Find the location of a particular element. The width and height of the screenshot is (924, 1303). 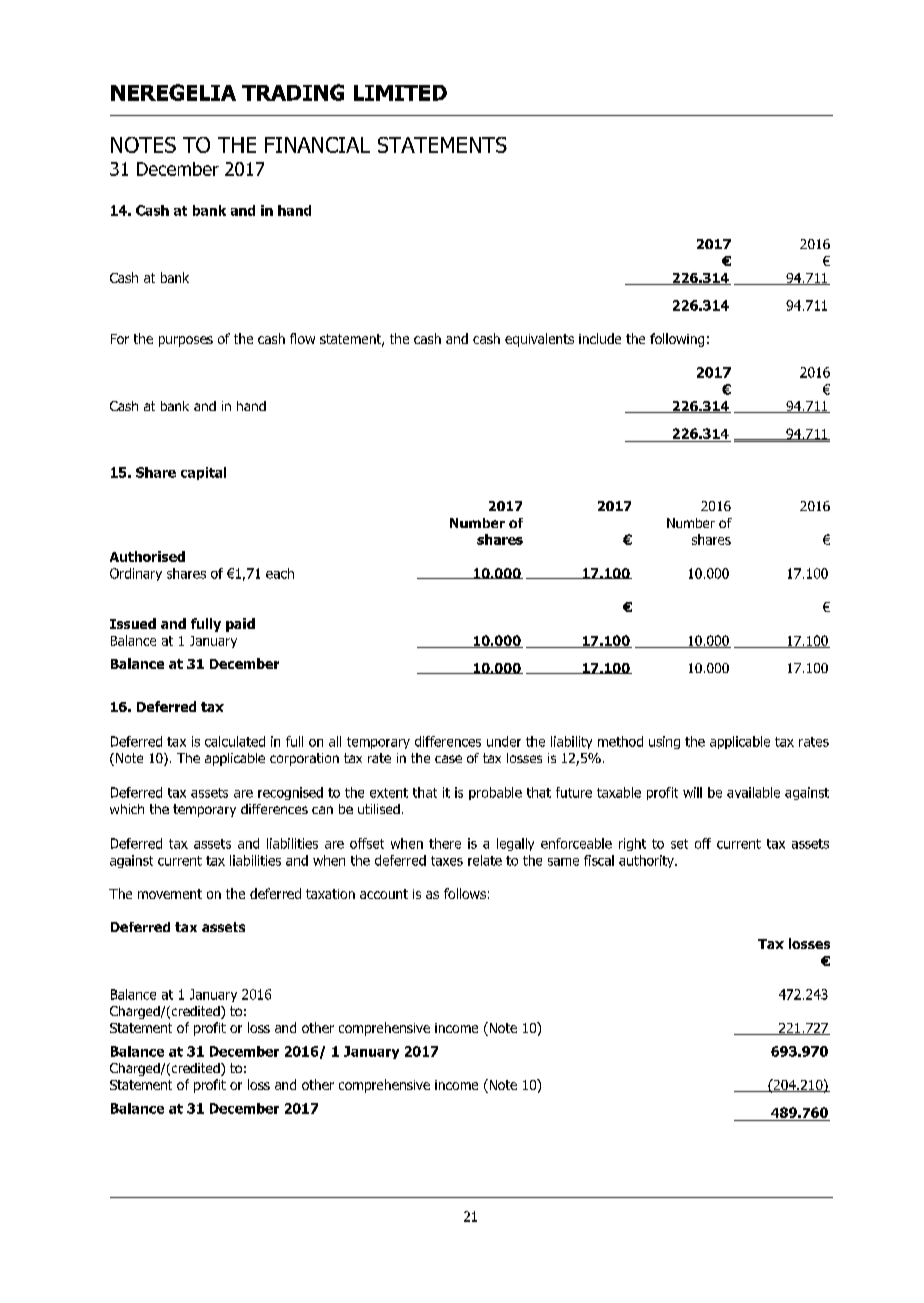

movement is located at coordinates (170, 894).
